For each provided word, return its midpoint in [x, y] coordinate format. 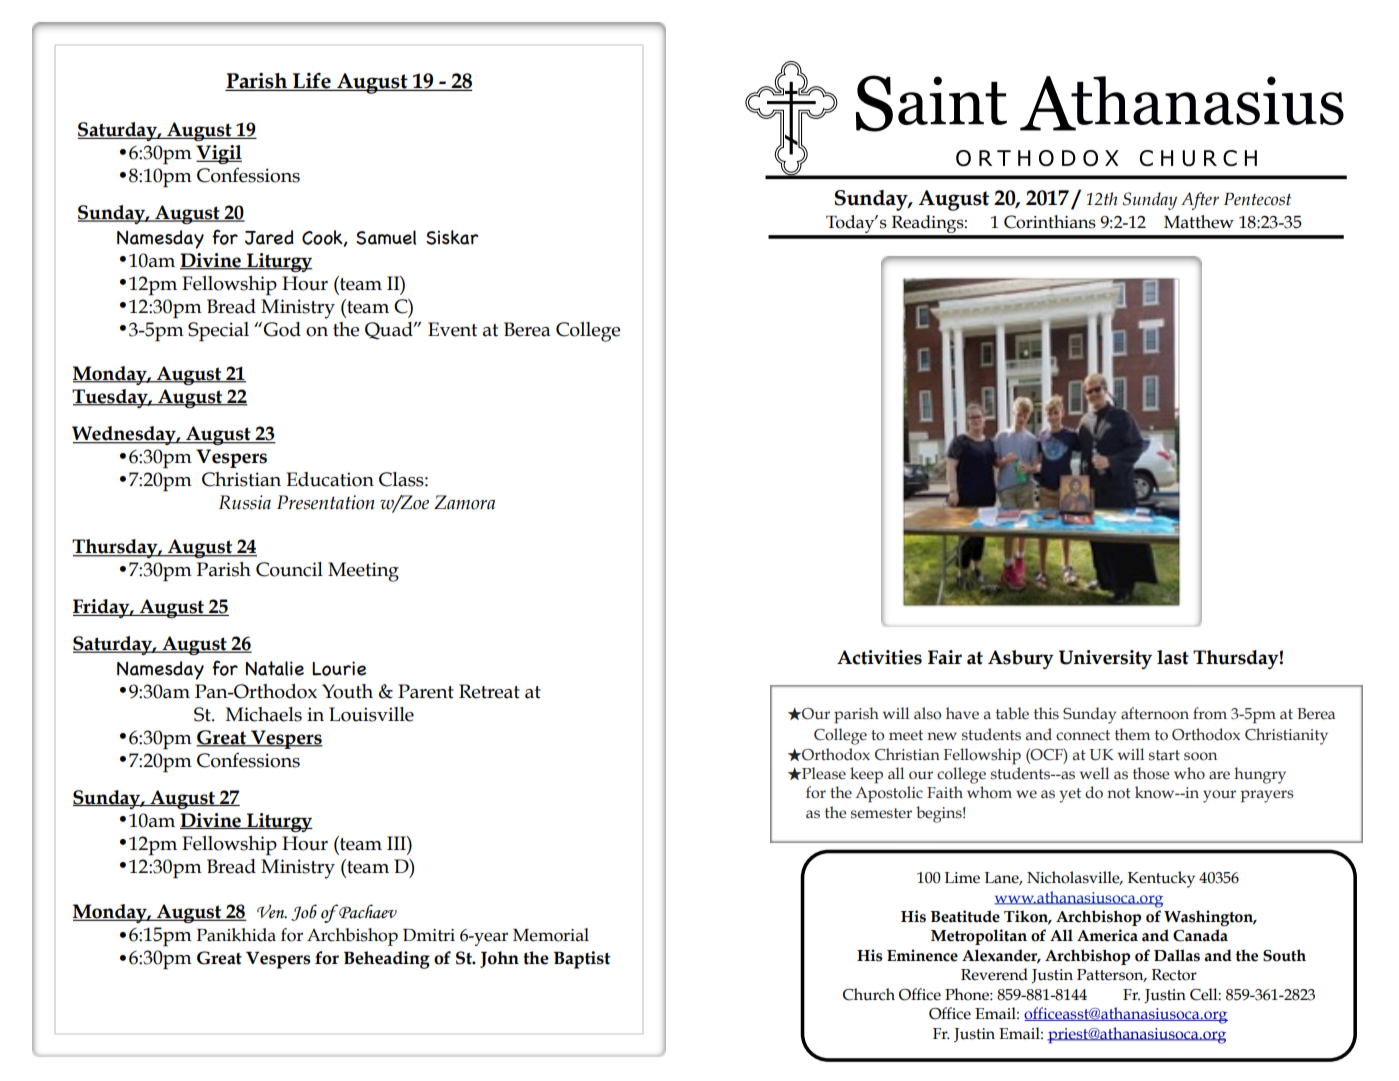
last [1173, 657]
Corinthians [1050, 222]
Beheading [387, 960]
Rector [1174, 975]
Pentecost [1257, 199]
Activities [879, 657]
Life [312, 81]
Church [869, 994]
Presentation [326, 502]
